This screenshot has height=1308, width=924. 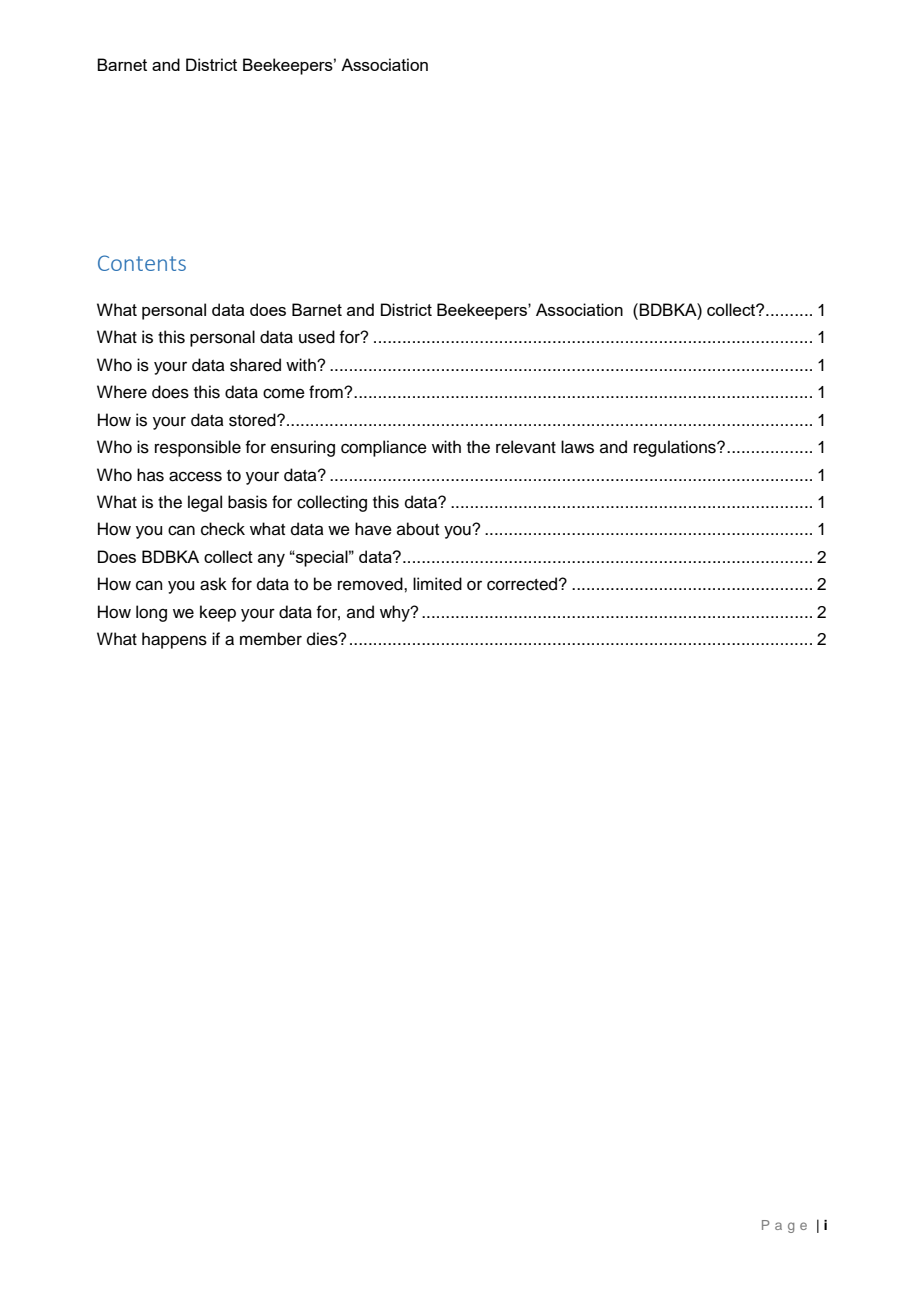 I want to click on used, so click(x=317, y=337).
